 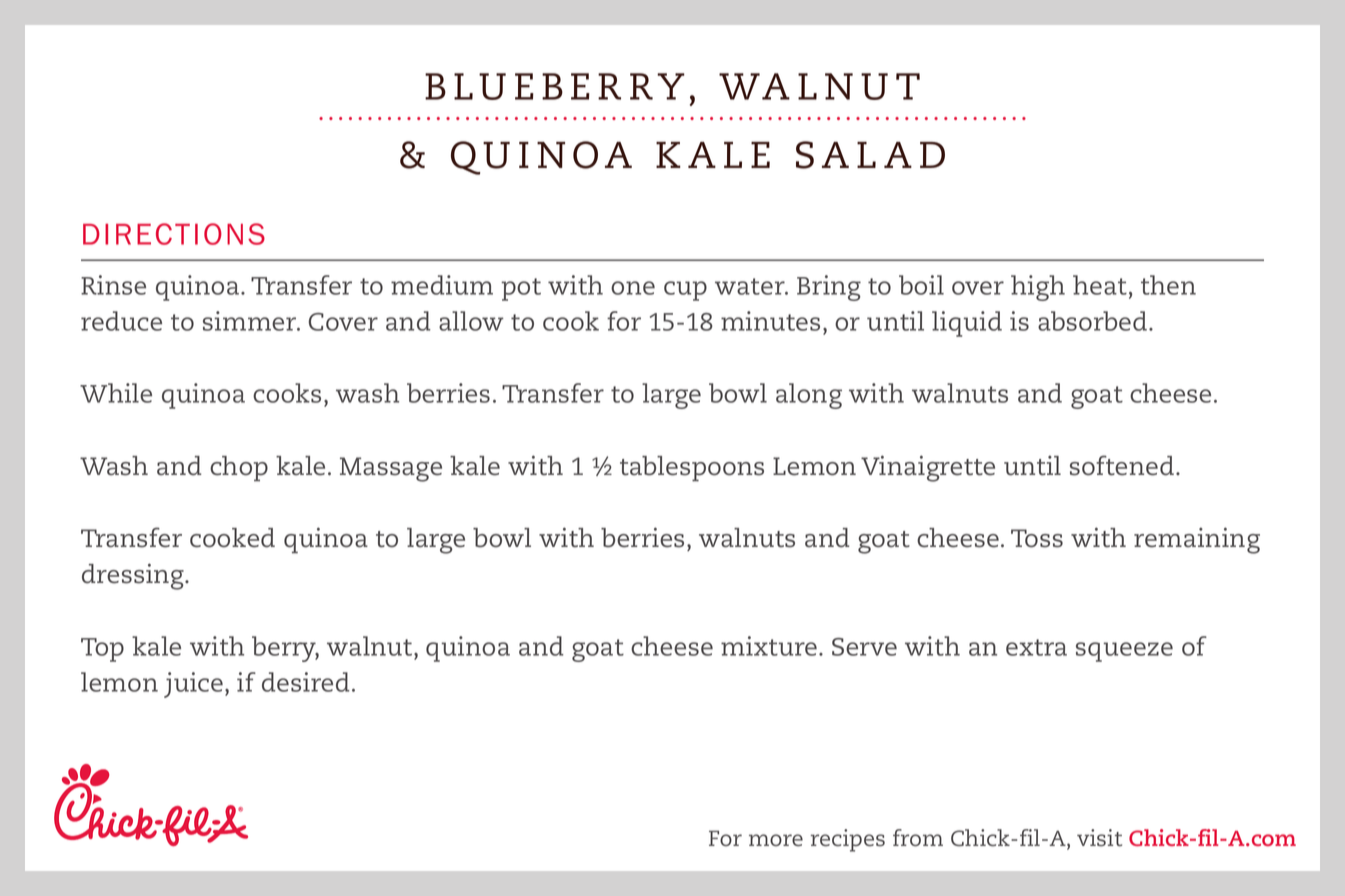 What do you see at coordinates (134, 576) in the screenshot?
I see `dressing` at bounding box center [134, 576].
